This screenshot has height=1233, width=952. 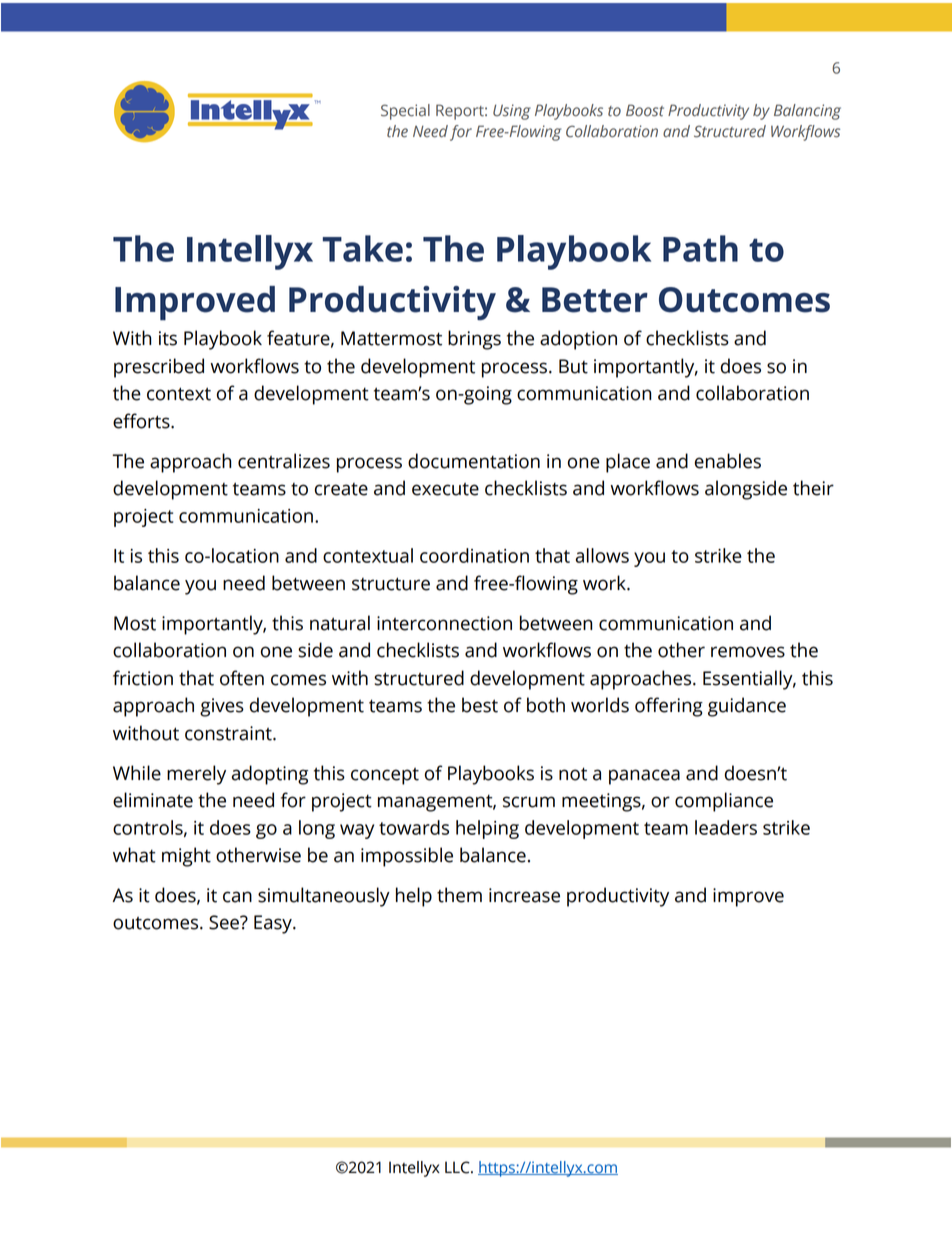 What do you see at coordinates (728, 461) in the screenshot?
I see `enables` at bounding box center [728, 461].
